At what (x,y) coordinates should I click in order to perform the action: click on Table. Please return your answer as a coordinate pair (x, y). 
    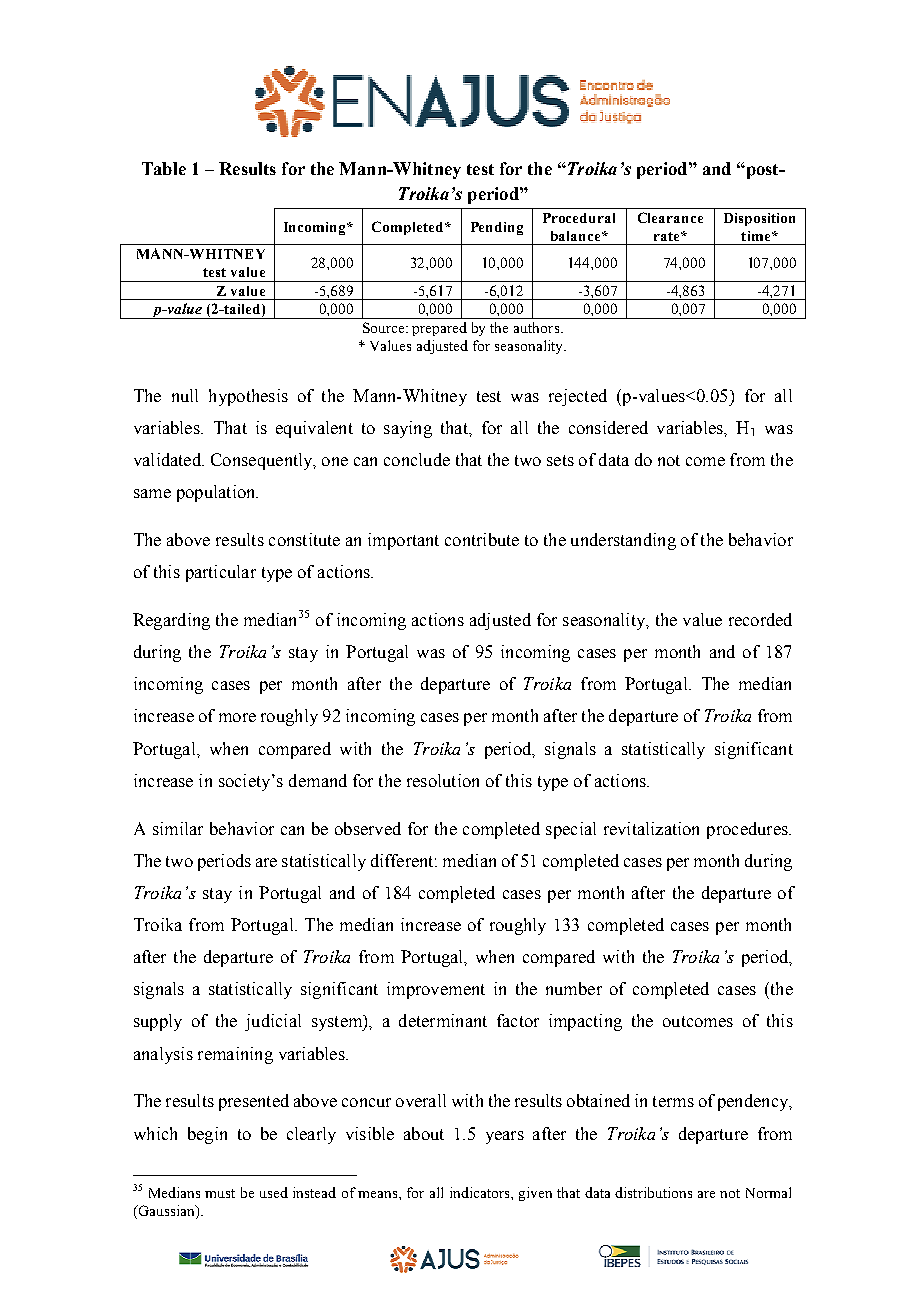
    Looking at the image, I should click on (164, 168).
